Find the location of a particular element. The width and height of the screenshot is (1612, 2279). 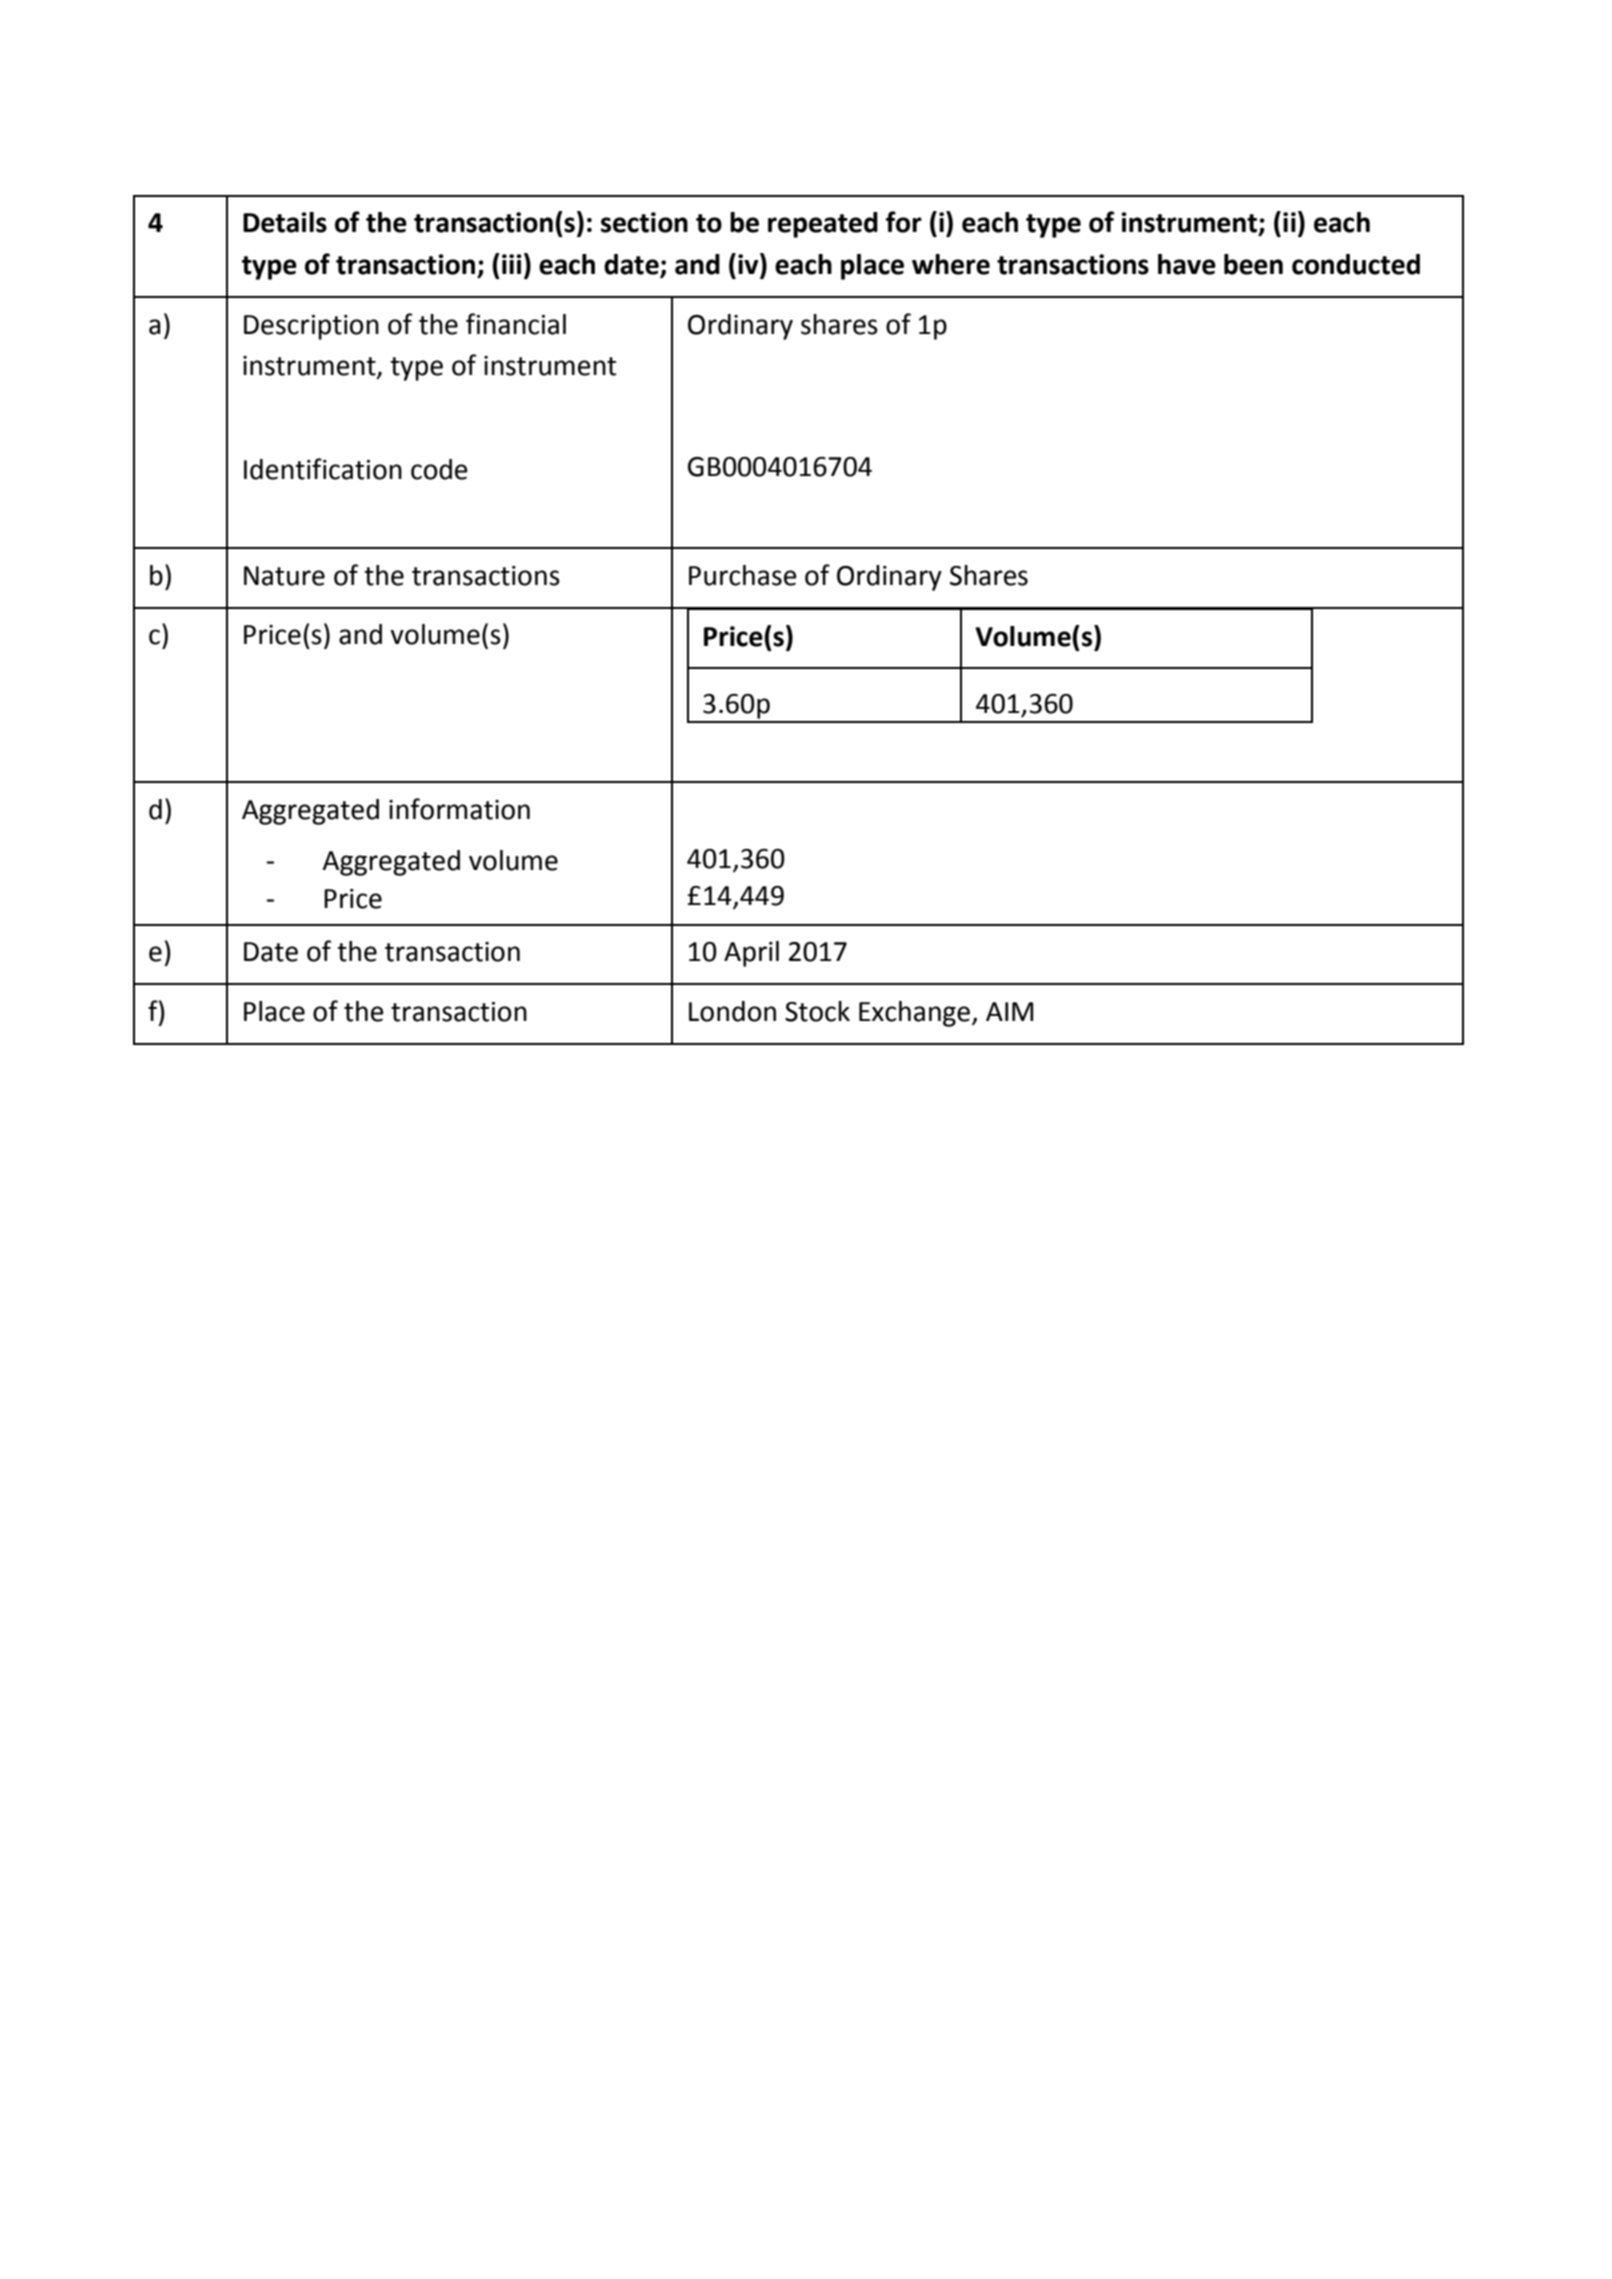

AIM is located at coordinates (1009, 1011).
